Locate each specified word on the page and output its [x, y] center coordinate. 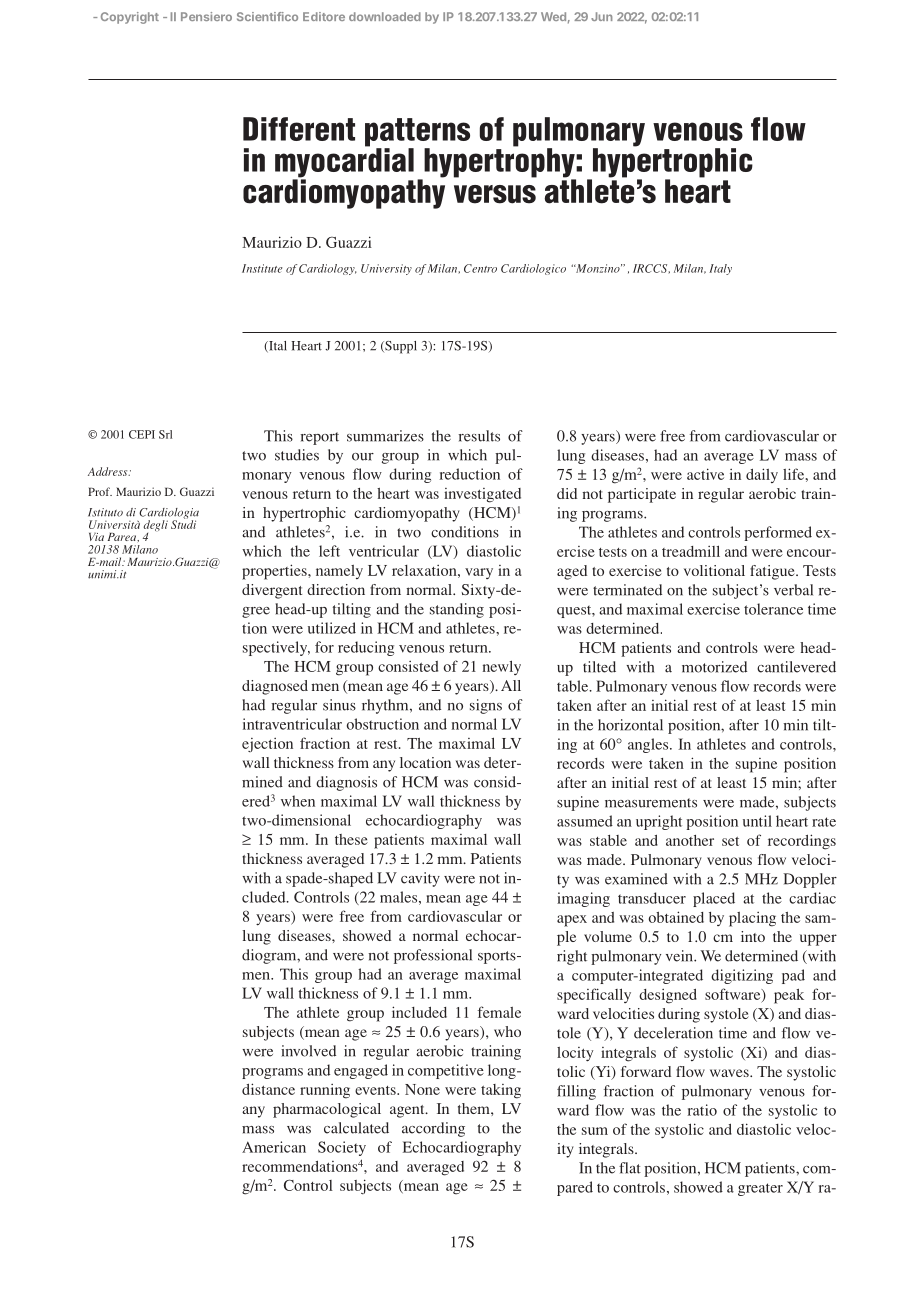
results [479, 436]
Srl [165, 434]
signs [486, 706]
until [757, 821]
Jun [601, 16]
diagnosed [275, 687]
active [705, 474]
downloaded [385, 16]
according [433, 1129]
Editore [324, 16]
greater [760, 1189]
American [274, 1147]
